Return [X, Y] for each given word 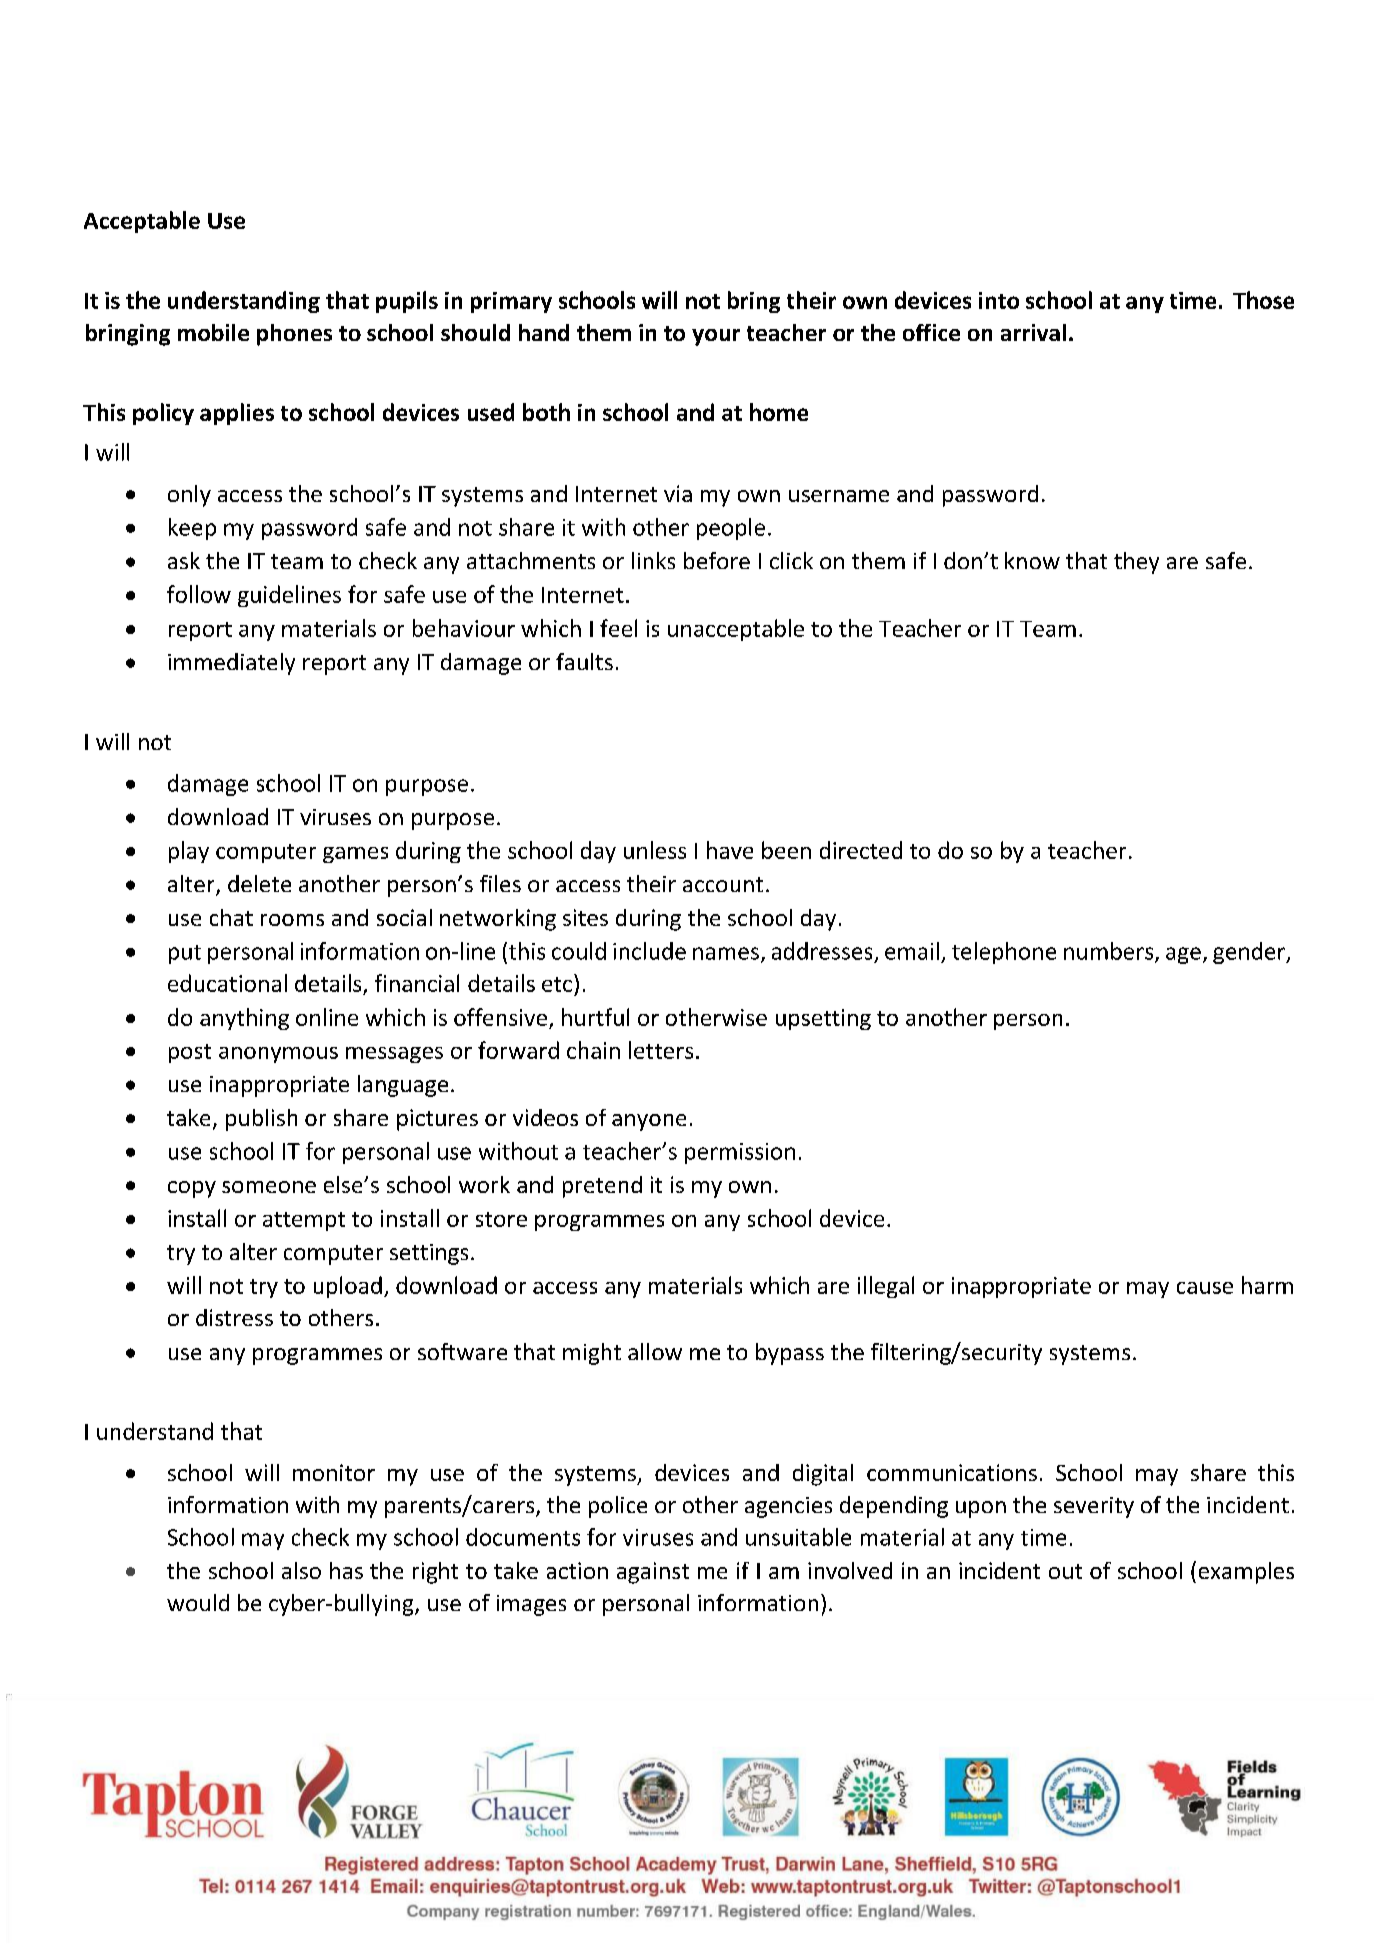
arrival [1033, 332]
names [726, 953]
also [301, 1570]
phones [294, 335]
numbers [1110, 952]
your [716, 337]
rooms [292, 920]
